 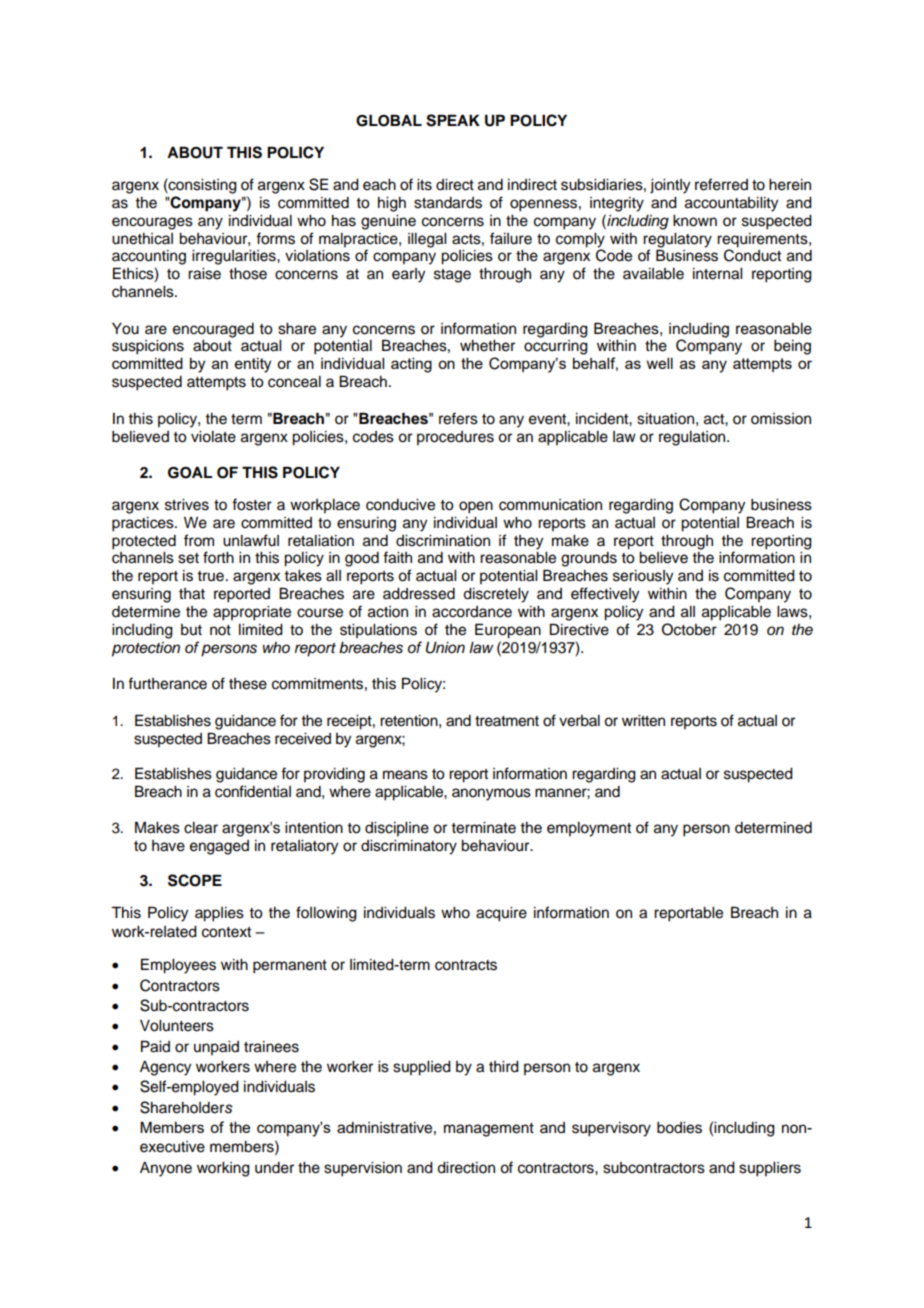 I want to click on encourages, so click(x=152, y=223).
